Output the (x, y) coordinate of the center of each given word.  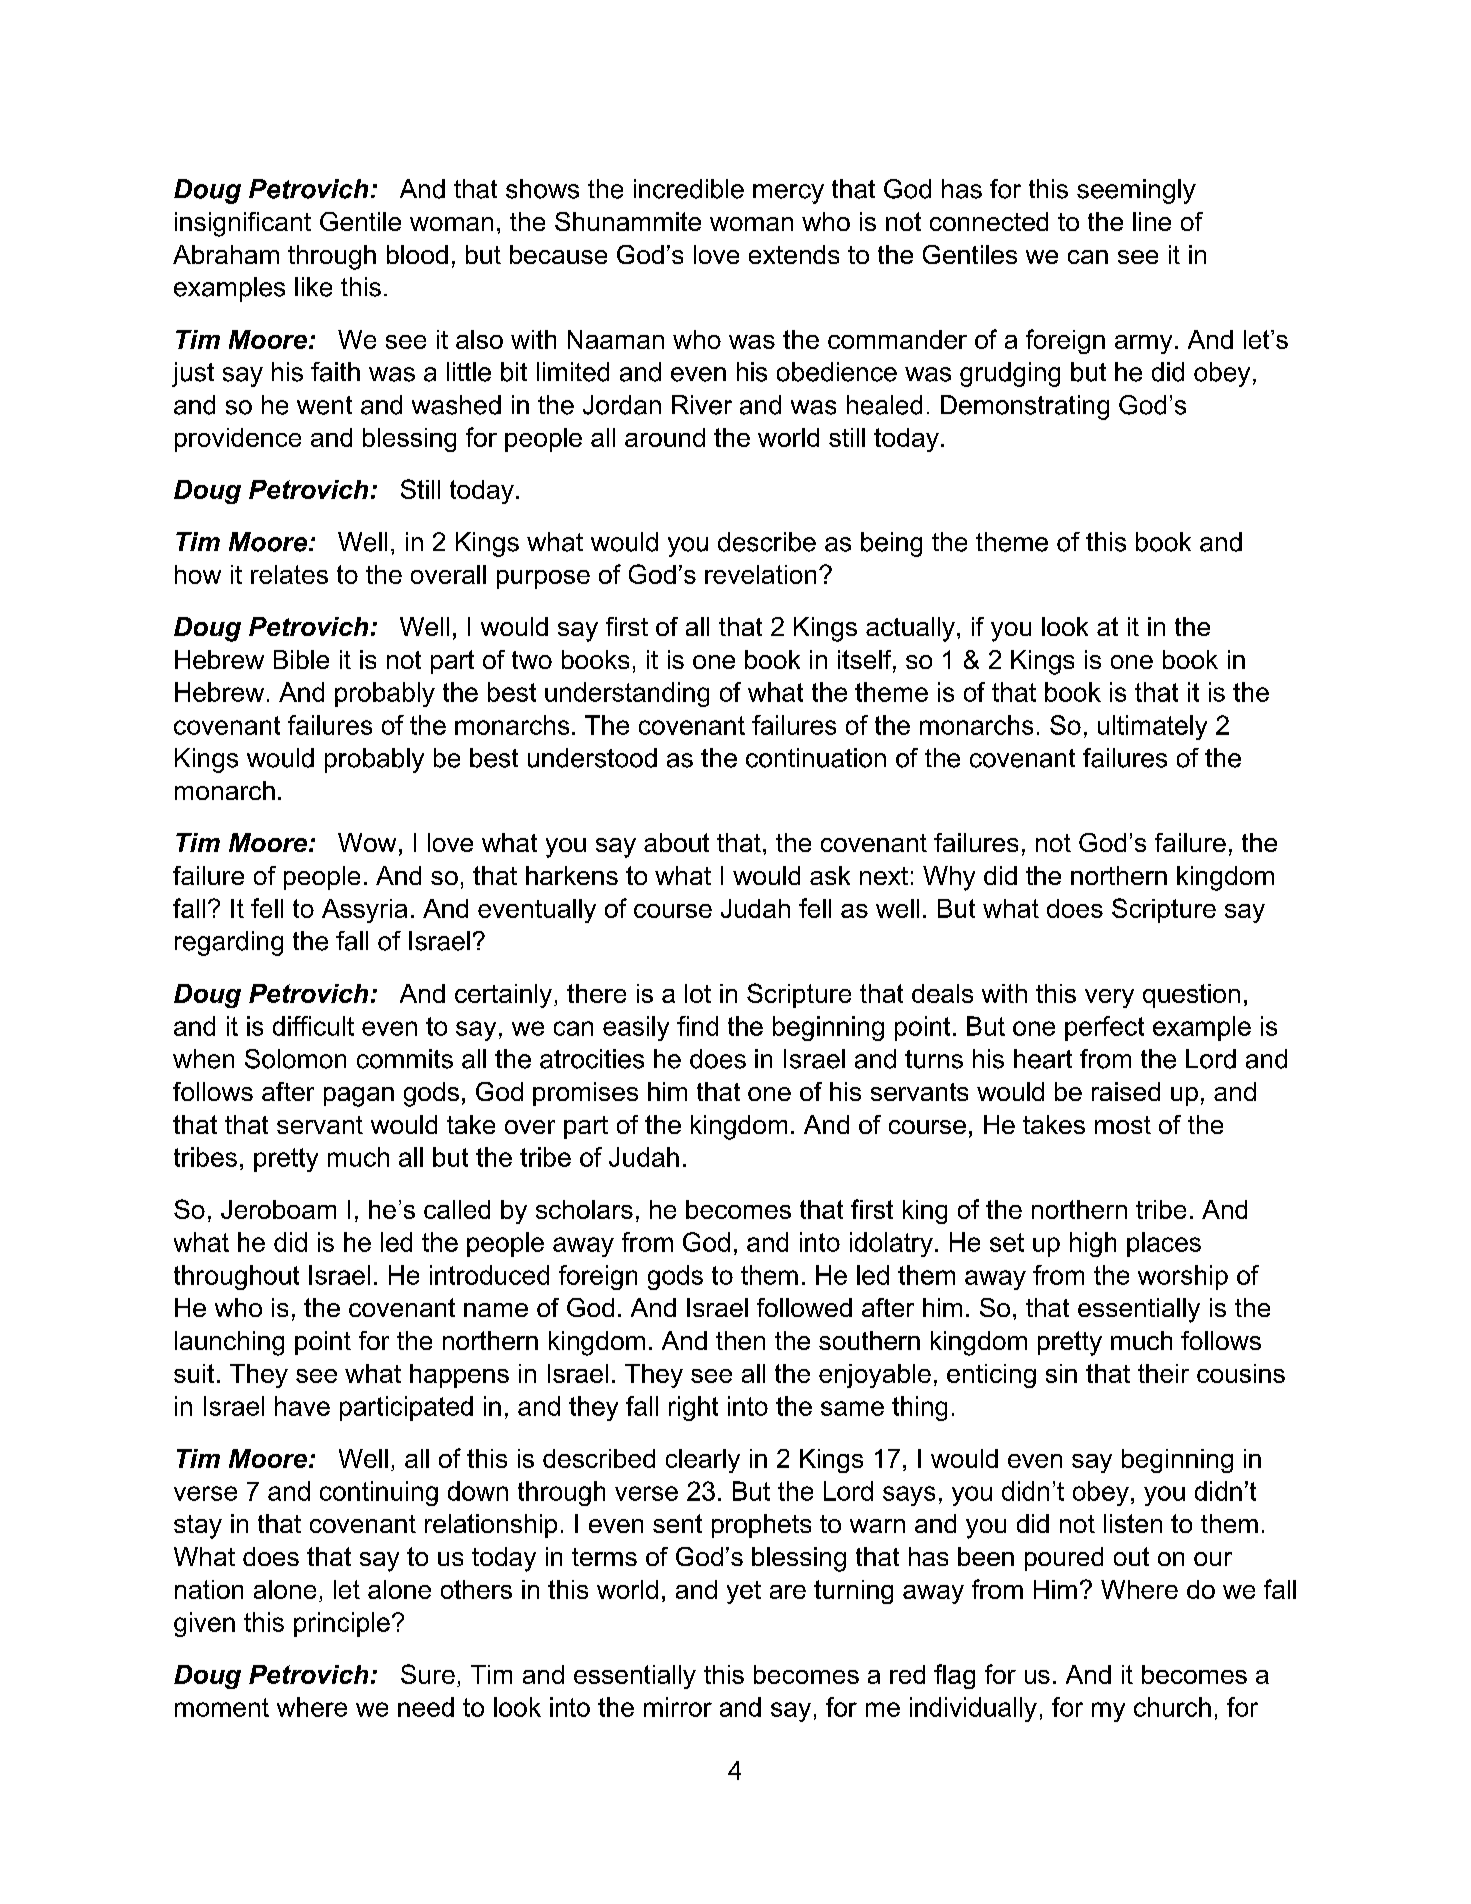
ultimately (1152, 727)
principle (342, 1624)
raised (1126, 1091)
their (1163, 1373)
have (302, 1406)
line (1152, 221)
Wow (367, 842)
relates (289, 574)
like (313, 287)
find (697, 1026)
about (676, 842)
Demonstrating (1025, 407)
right (693, 1408)
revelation (760, 574)
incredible (689, 189)
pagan (359, 1097)
